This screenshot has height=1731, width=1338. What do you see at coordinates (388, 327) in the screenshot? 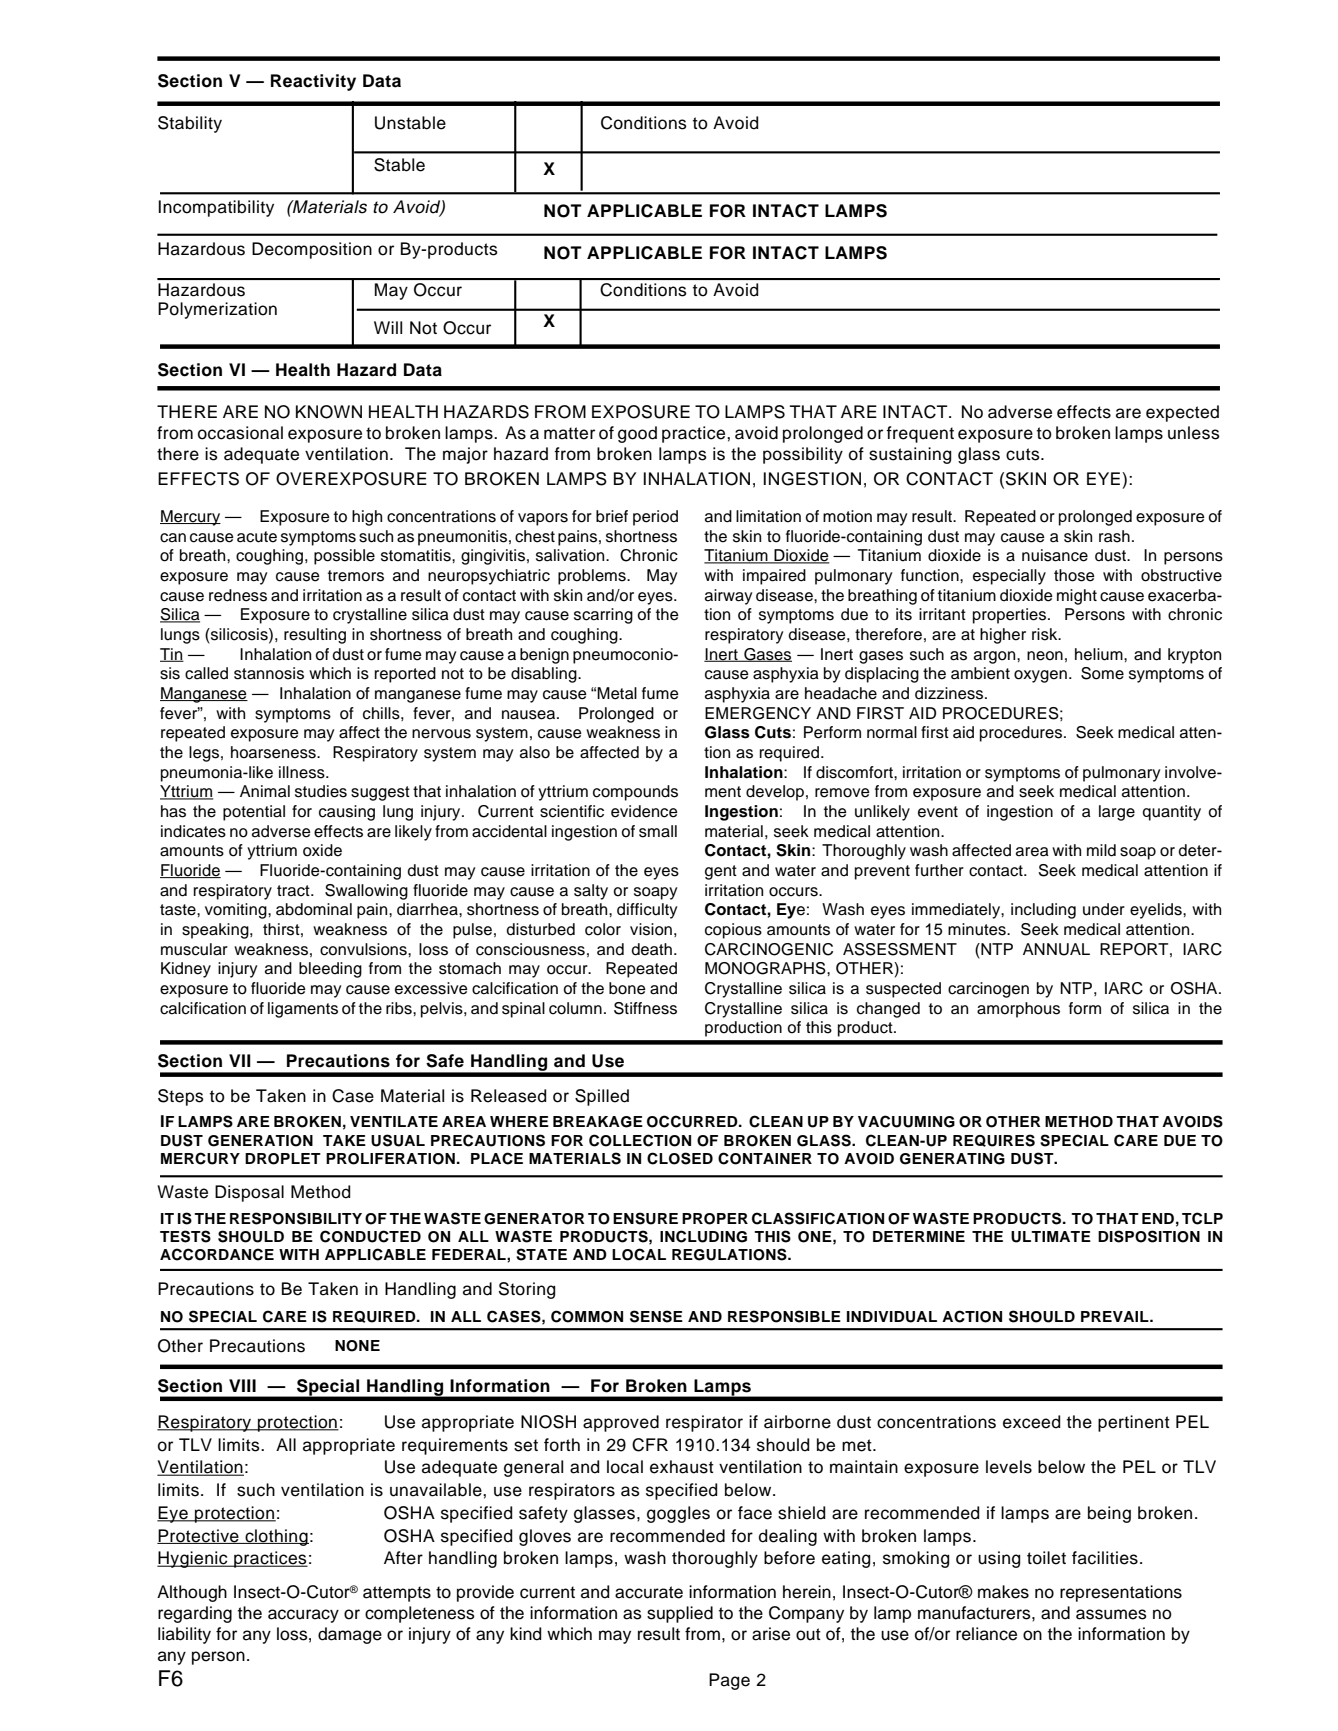
I see `Will` at bounding box center [388, 327].
